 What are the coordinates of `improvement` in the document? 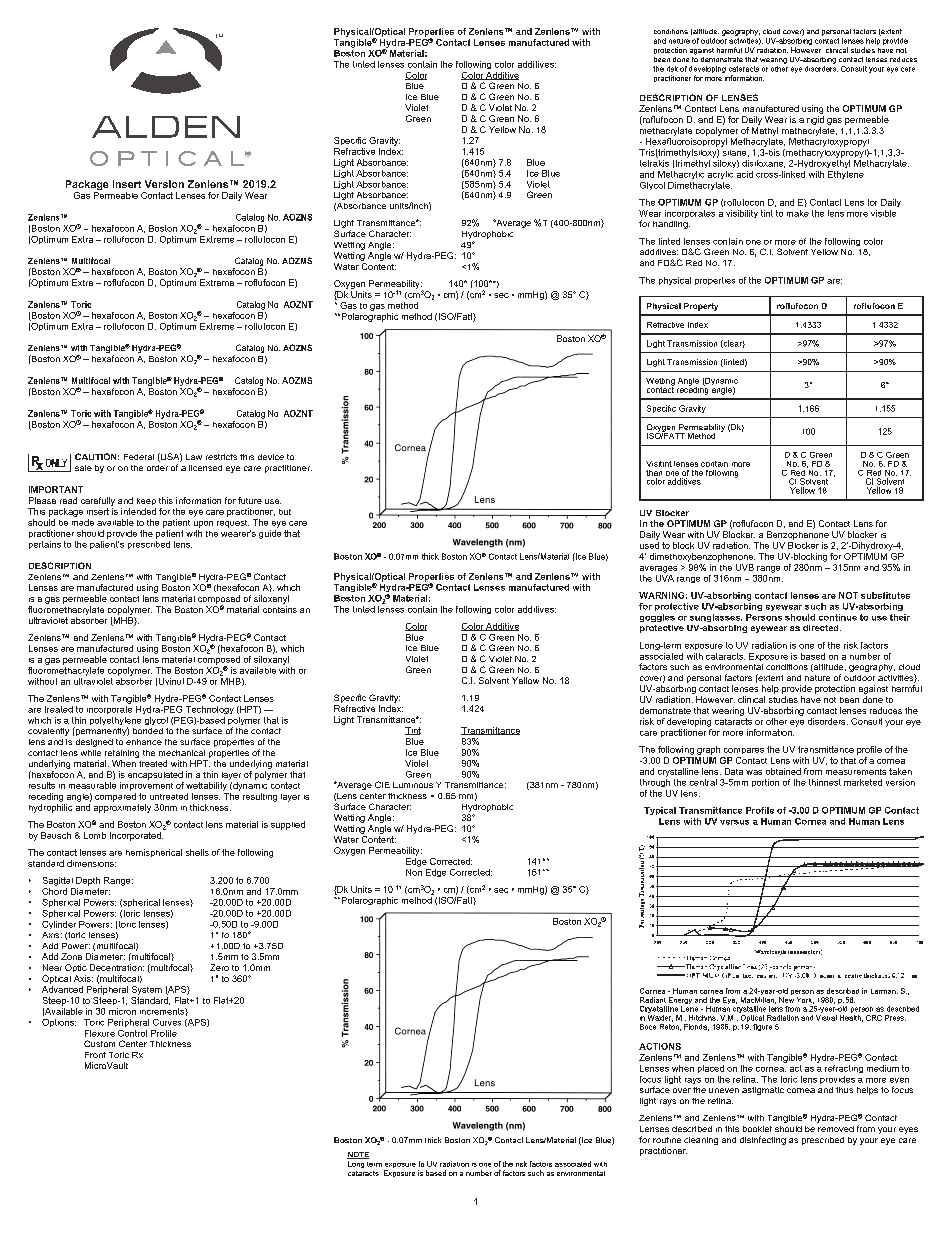 It's located at (146, 786).
